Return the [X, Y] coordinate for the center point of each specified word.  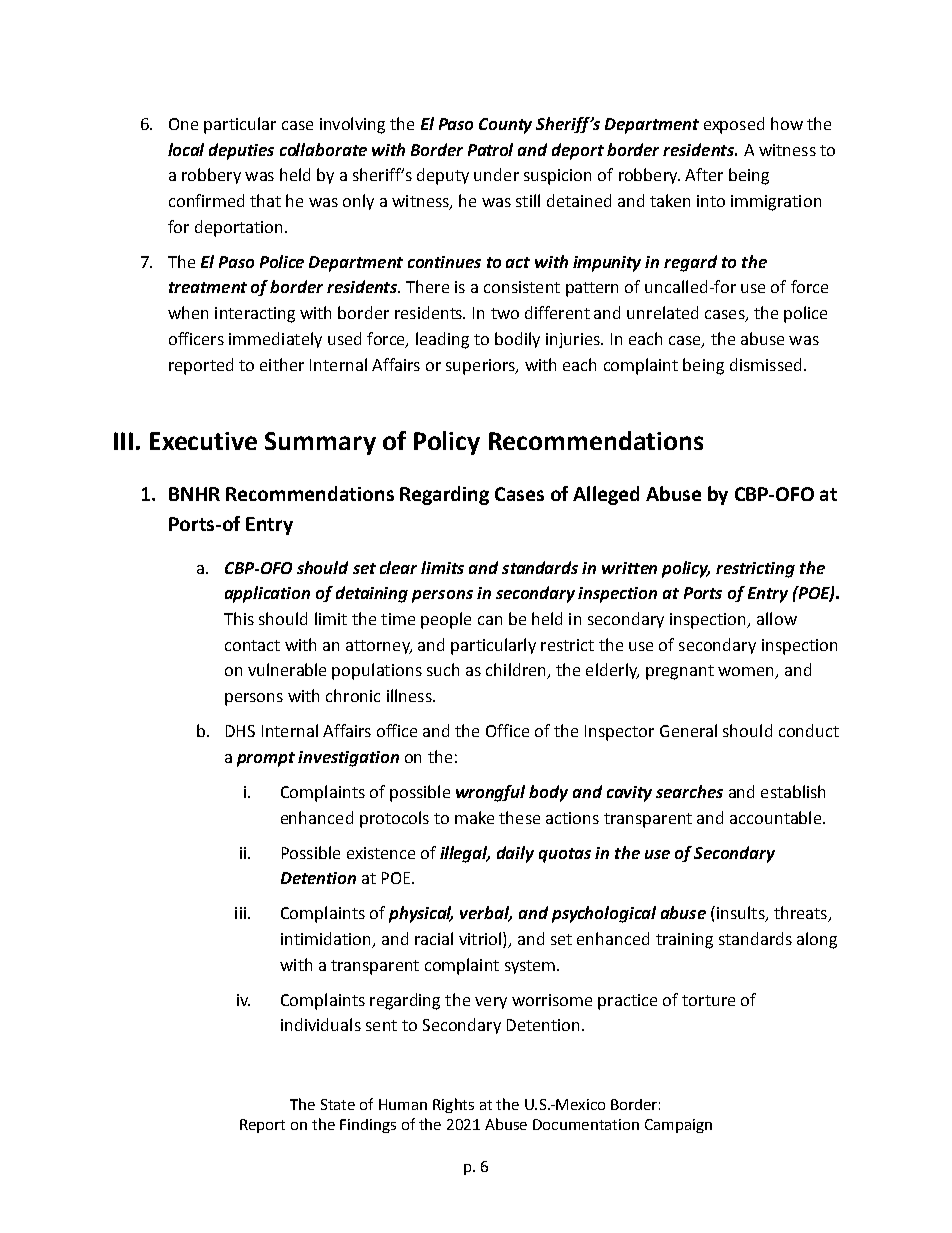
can [490, 620]
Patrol [490, 149]
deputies [241, 151]
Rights [453, 1105]
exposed [734, 125]
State [338, 1104]
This [239, 618]
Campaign [678, 1126]
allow [777, 618]
